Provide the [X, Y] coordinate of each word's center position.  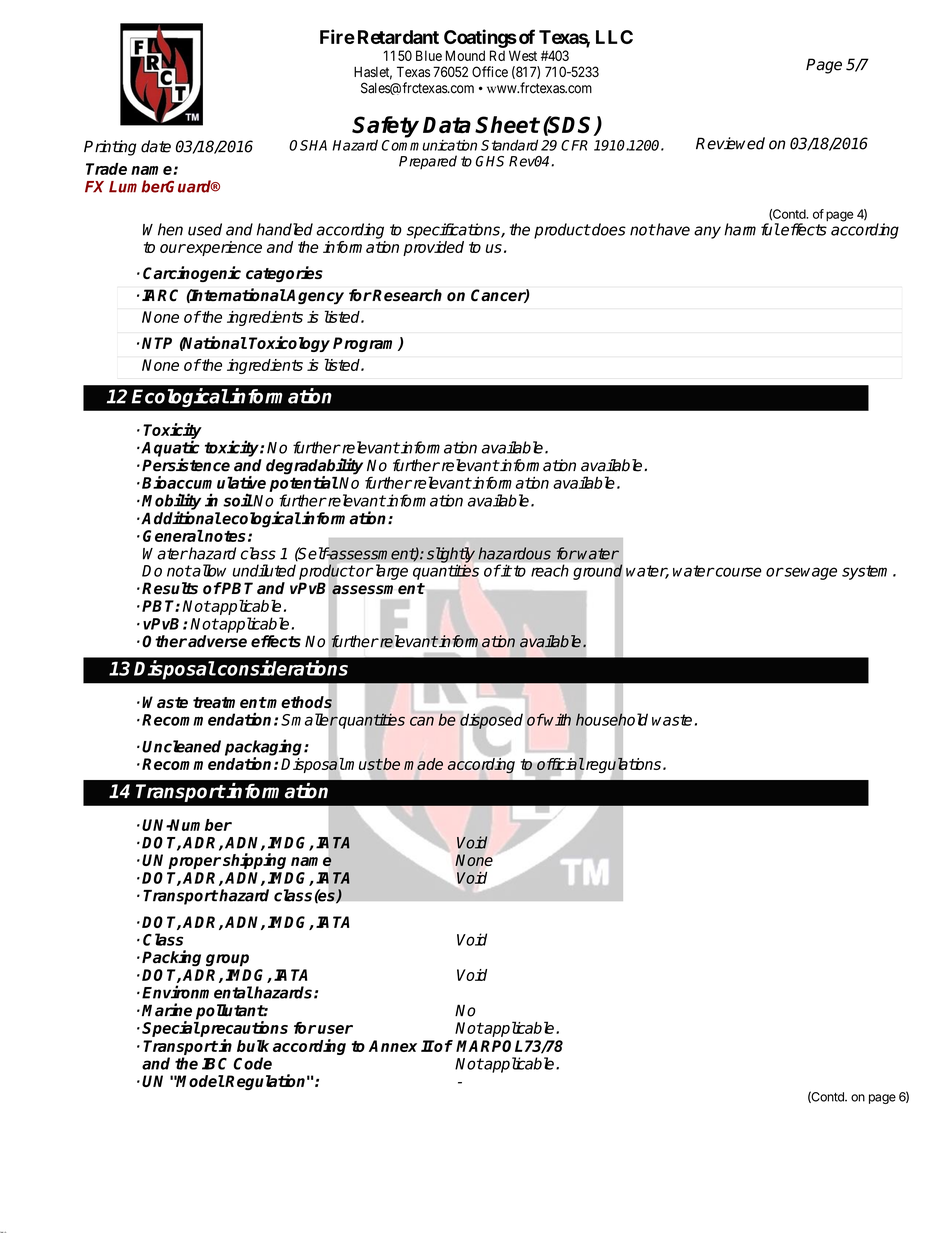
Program [366, 344]
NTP [157, 343]
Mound [465, 55]
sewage [809, 573]
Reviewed [730, 143]
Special [171, 1029]
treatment [230, 702]
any [707, 232]
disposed [491, 720]
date [156, 146]
